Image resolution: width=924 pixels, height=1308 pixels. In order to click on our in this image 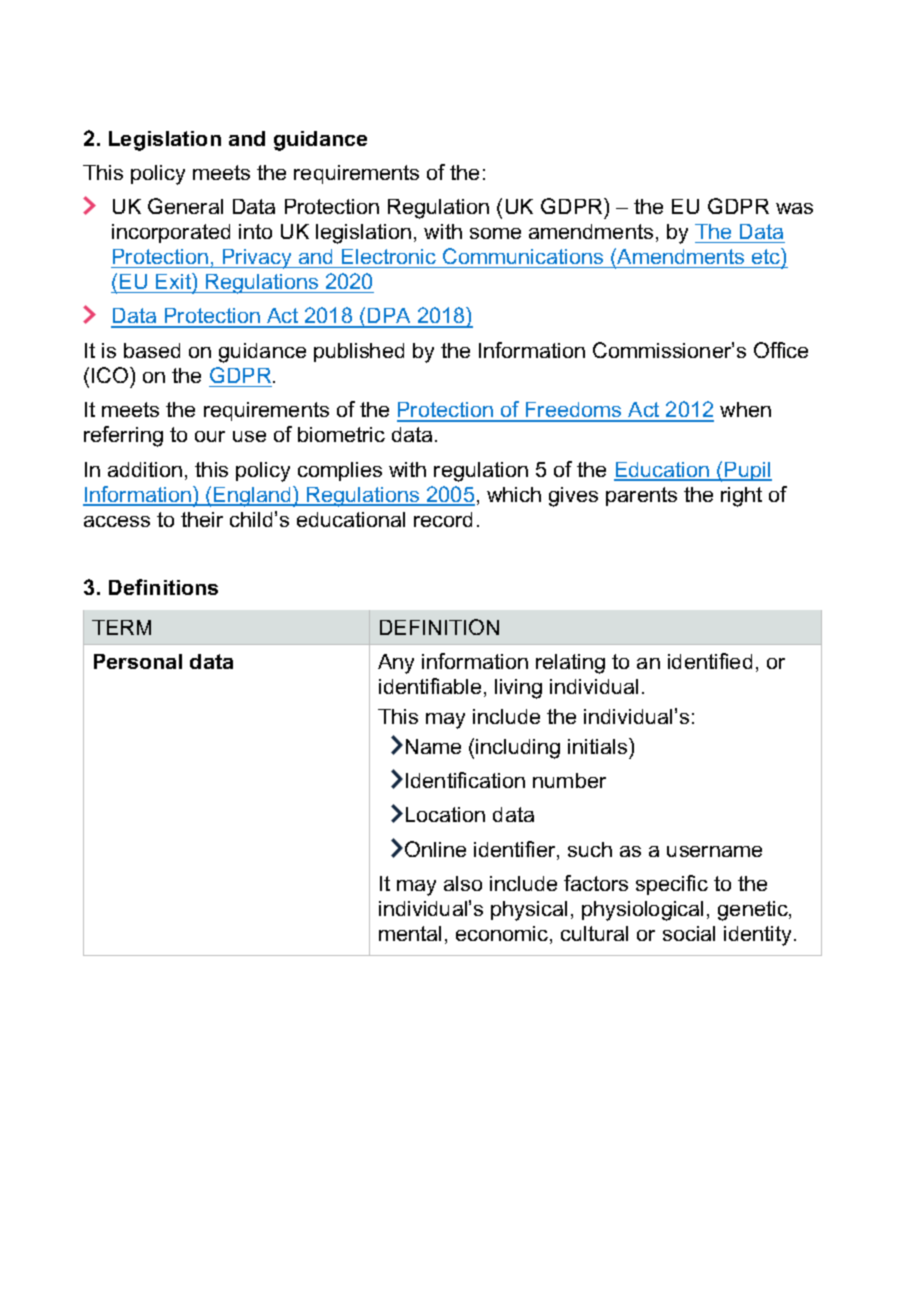, I will do `click(210, 436)`.
